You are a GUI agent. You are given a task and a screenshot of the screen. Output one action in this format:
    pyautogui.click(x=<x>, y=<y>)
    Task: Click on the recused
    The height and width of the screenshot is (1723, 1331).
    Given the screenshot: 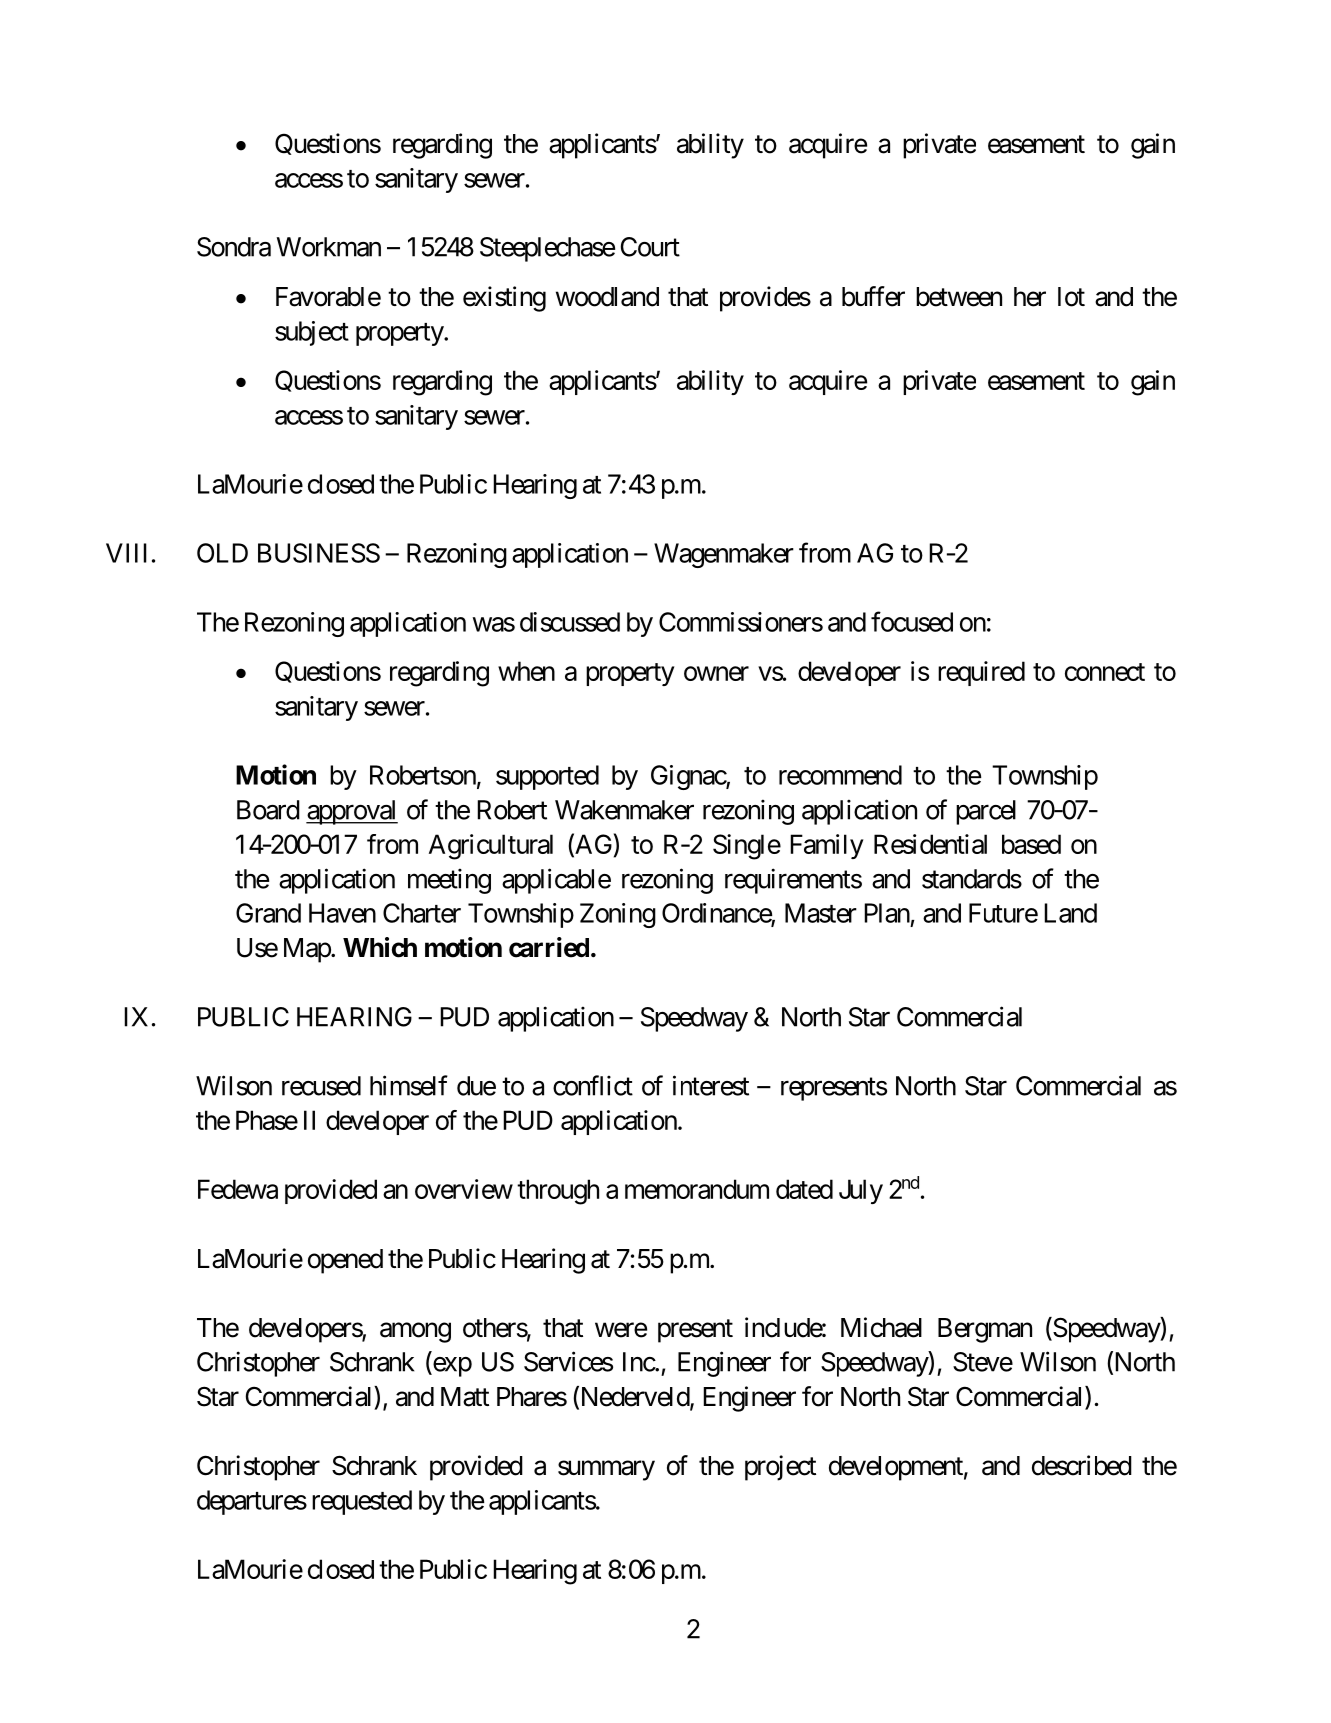 What is the action you would take?
    pyautogui.click(x=321, y=1086)
